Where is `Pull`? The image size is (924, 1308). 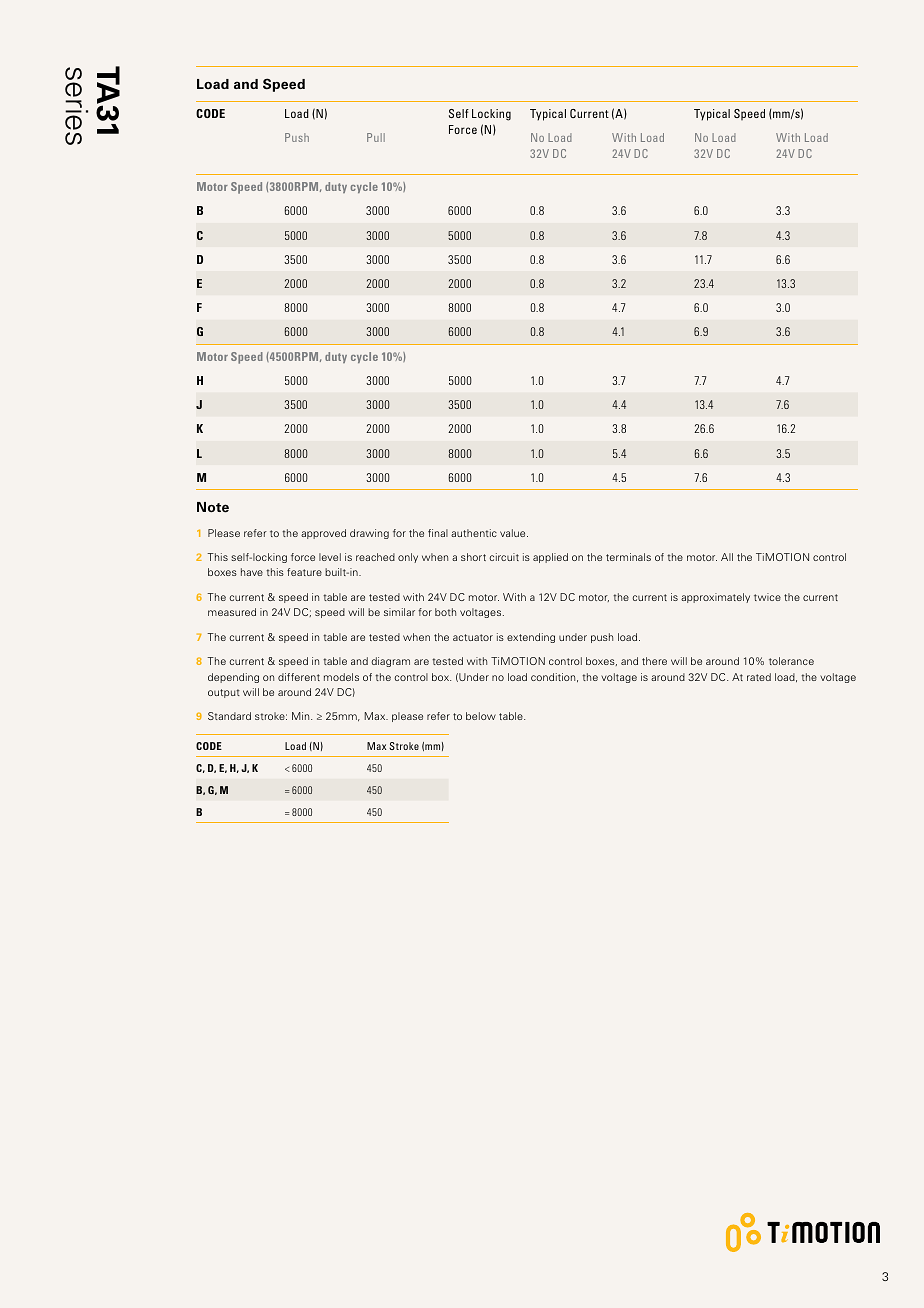
Pull is located at coordinates (376, 137).
